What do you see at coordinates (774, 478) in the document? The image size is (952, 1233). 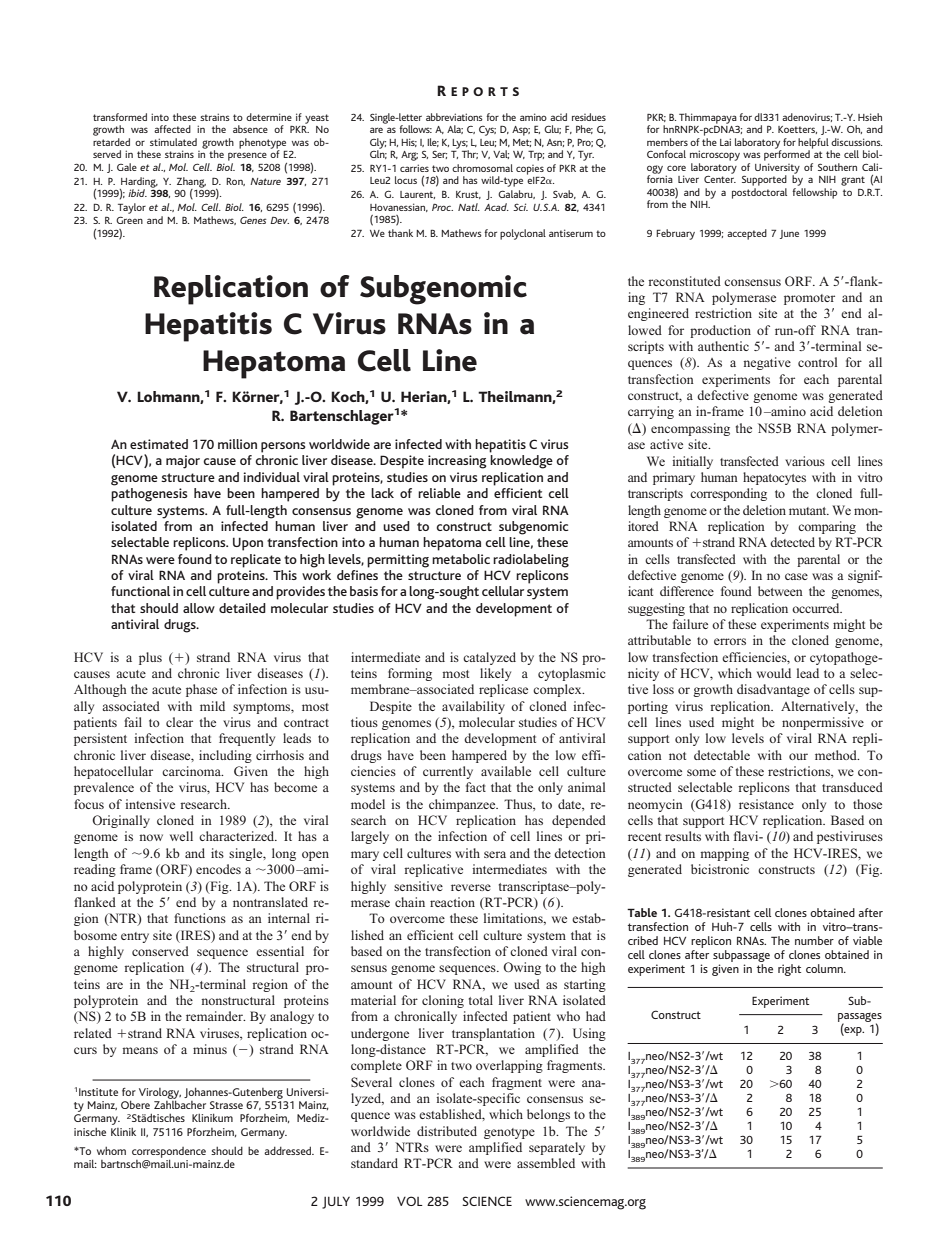 I see `hepatocytes` at bounding box center [774, 478].
